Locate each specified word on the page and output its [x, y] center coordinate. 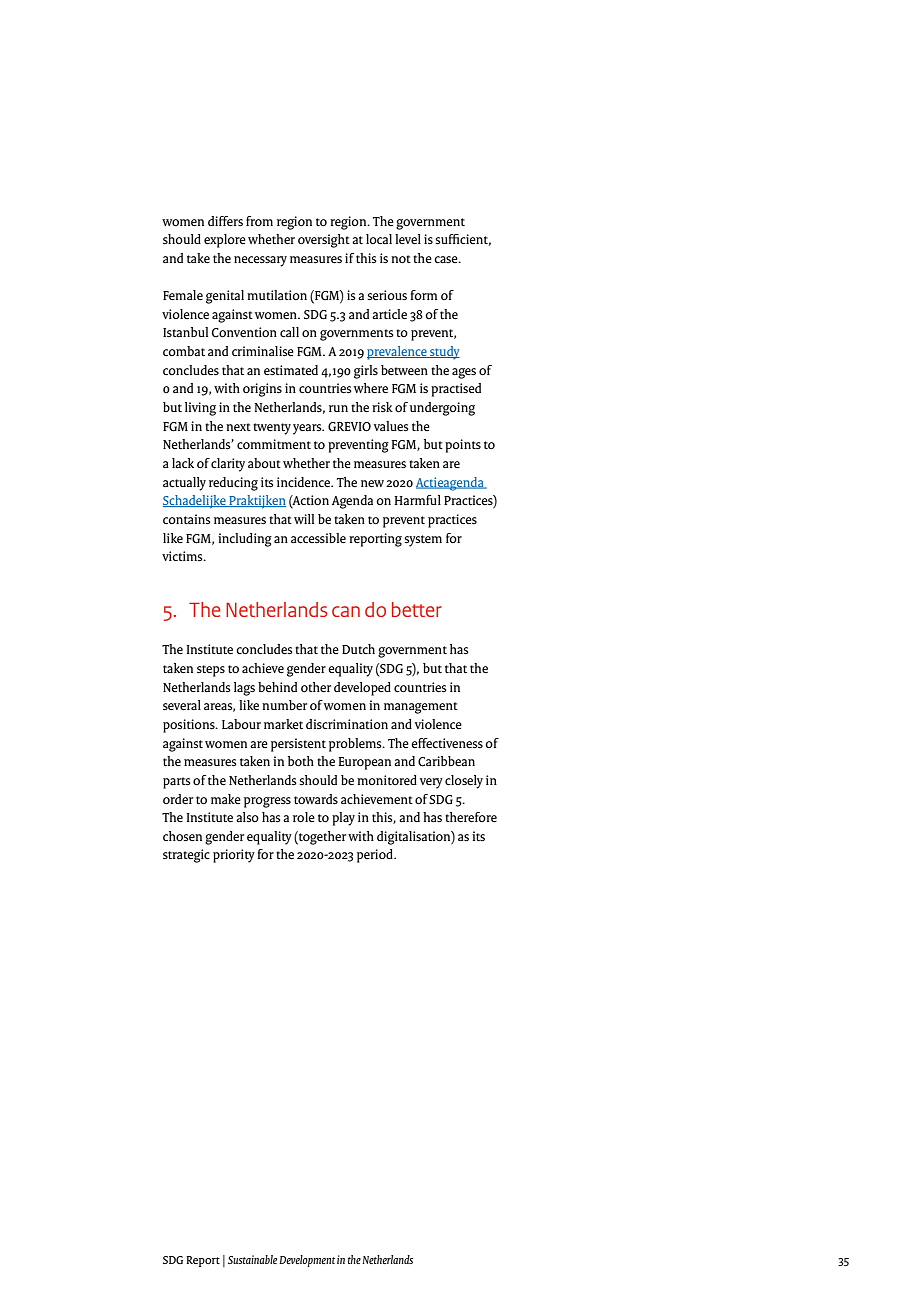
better [417, 609]
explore [225, 241]
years [308, 429]
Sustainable [252, 1259]
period [376, 856]
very [431, 783]
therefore [471, 817]
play [343, 819]
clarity [228, 465]
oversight [324, 241]
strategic [186, 856]
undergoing [442, 409]
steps [211, 671]
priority [234, 856]
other [316, 687]
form [424, 295]
